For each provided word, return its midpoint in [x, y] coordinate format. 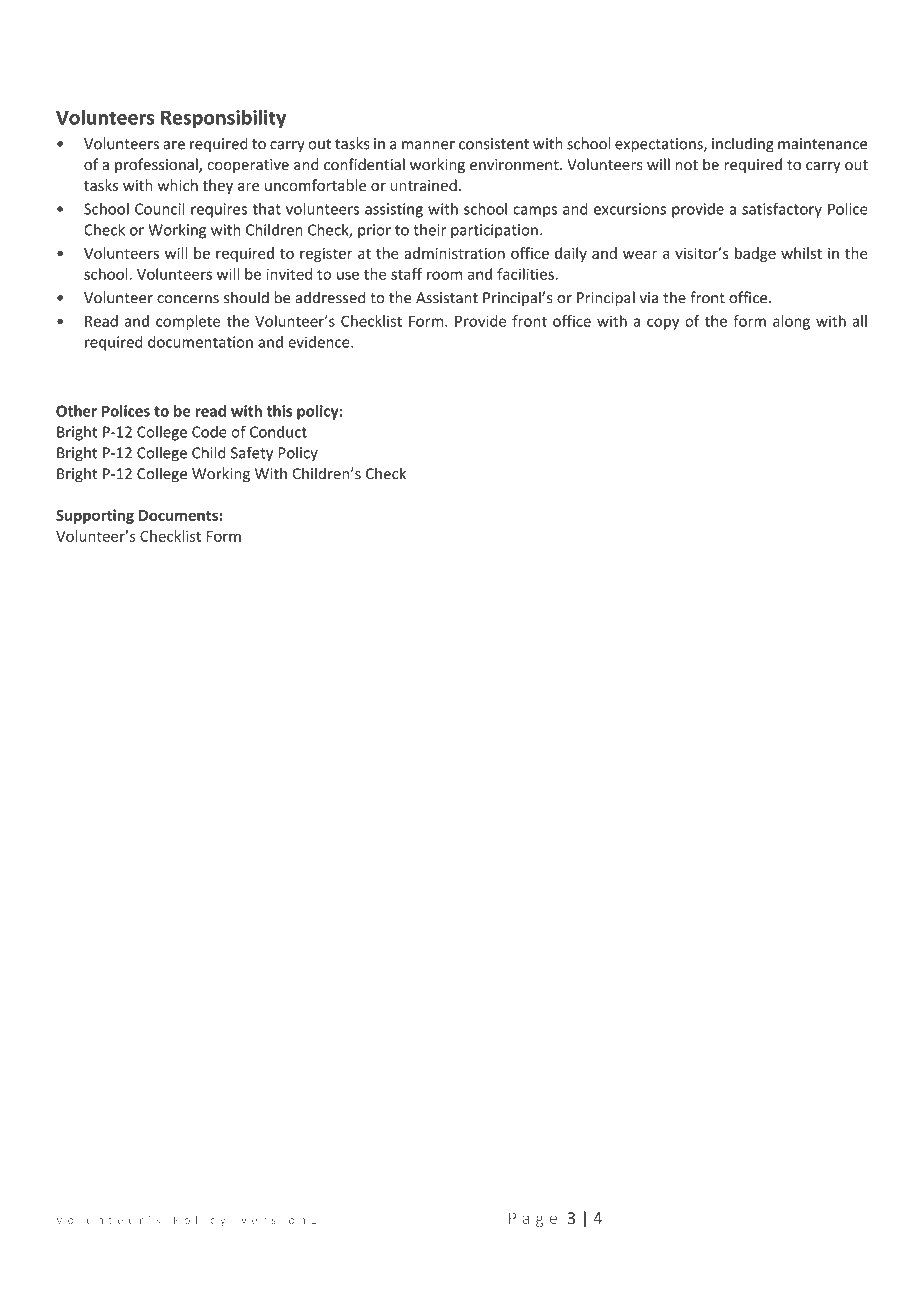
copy [663, 324]
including [743, 145]
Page [533, 1219]
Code [209, 432]
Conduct [278, 432]
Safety [252, 454]
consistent [494, 144]
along [791, 322]
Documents [178, 515]
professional [157, 165]
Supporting [95, 516]
